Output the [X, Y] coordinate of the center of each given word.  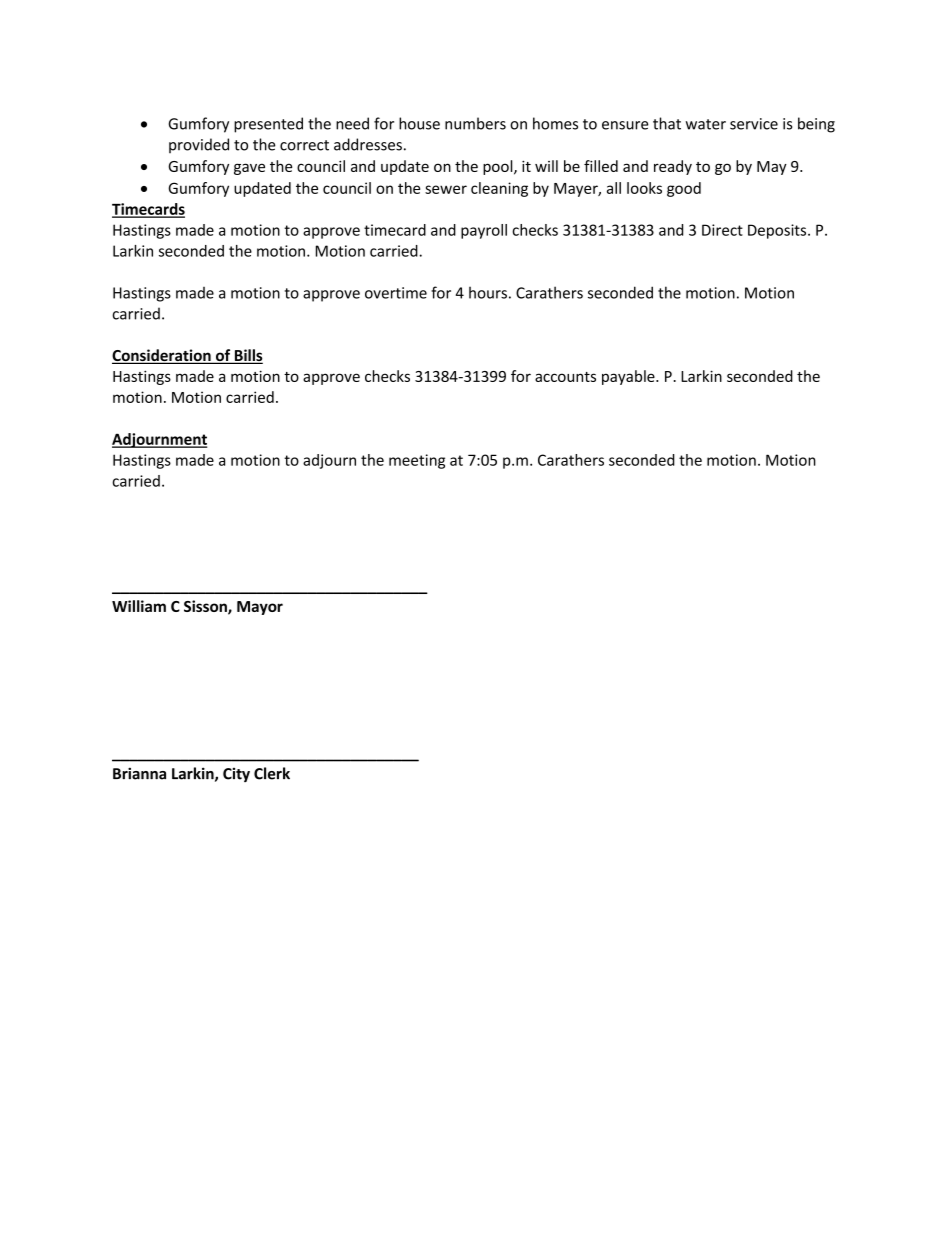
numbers [475, 123]
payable [629, 377]
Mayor [260, 608]
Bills [247, 356]
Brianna [139, 773]
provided [199, 145]
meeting [417, 461]
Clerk [272, 773]
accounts [565, 377]
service [754, 124]
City [236, 775]
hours [488, 292]
